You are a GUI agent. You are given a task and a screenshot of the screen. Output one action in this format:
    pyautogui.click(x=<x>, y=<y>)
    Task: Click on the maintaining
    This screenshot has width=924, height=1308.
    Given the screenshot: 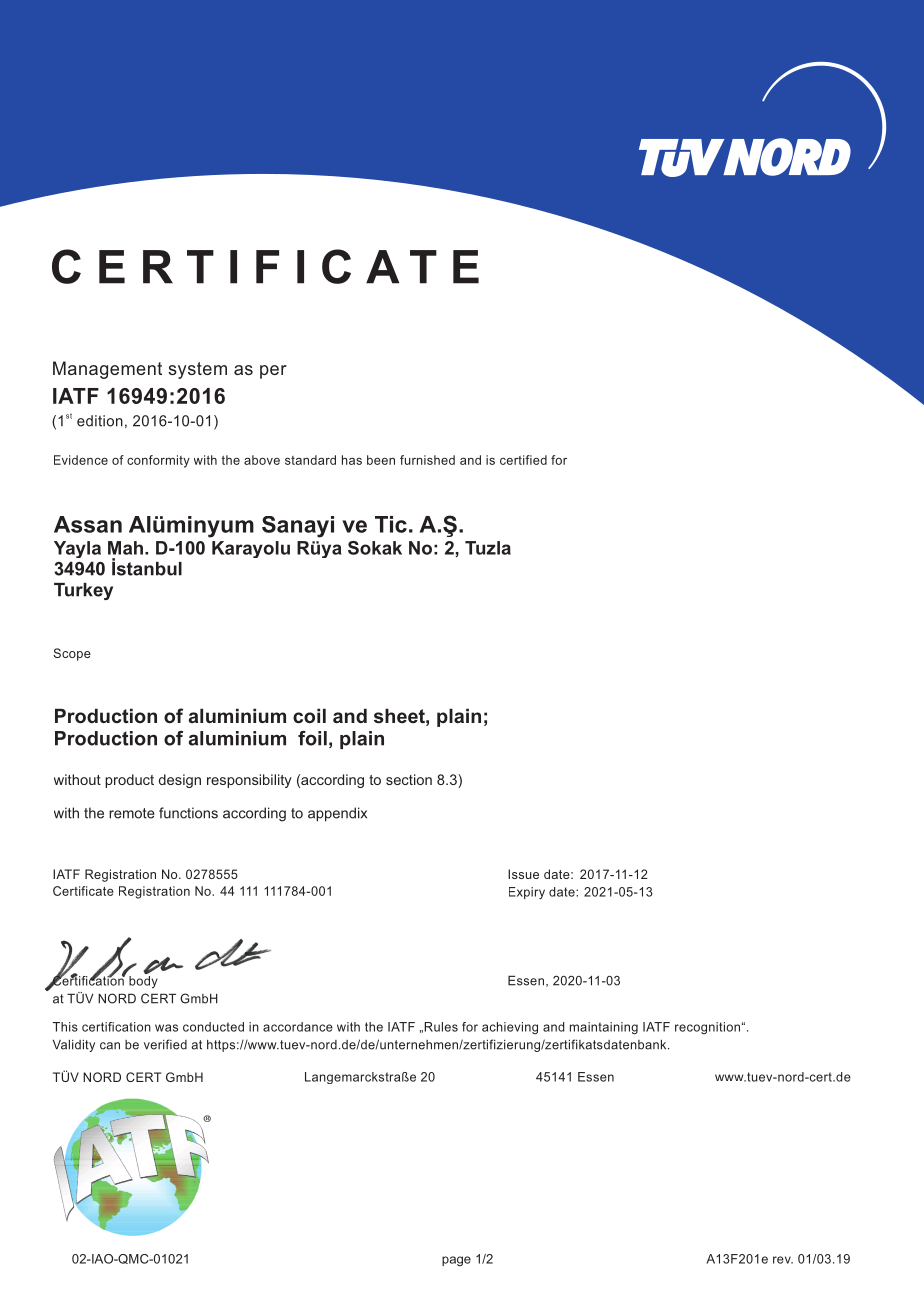 What is the action you would take?
    pyautogui.click(x=604, y=1028)
